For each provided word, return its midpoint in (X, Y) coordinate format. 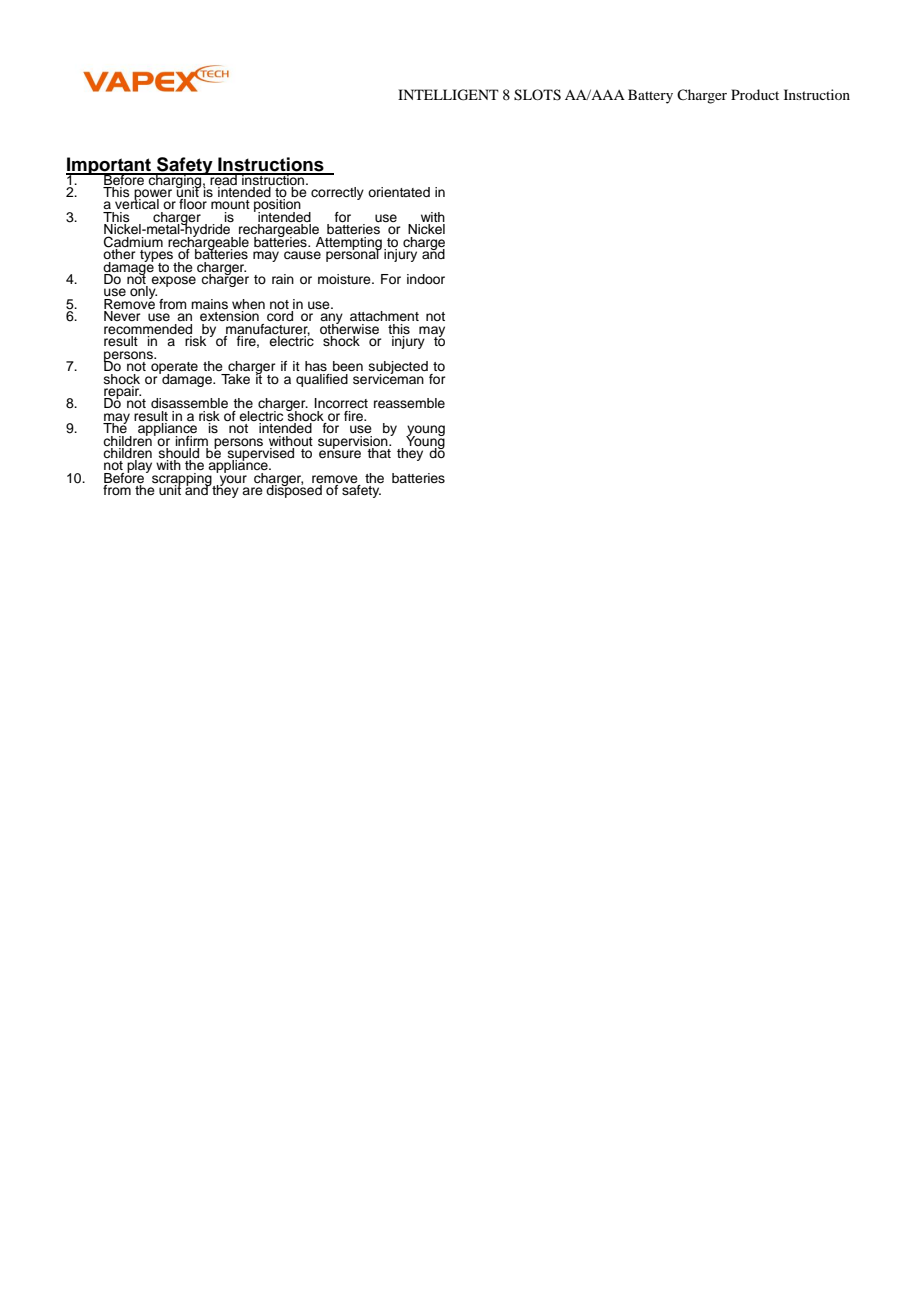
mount (230, 204)
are (252, 491)
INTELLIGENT (448, 95)
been (348, 366)
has (316, 366)
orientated (399, 192)
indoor (426, 279)
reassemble (409, 403)
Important (110, 167)
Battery (650, 96)
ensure (340, 453)
